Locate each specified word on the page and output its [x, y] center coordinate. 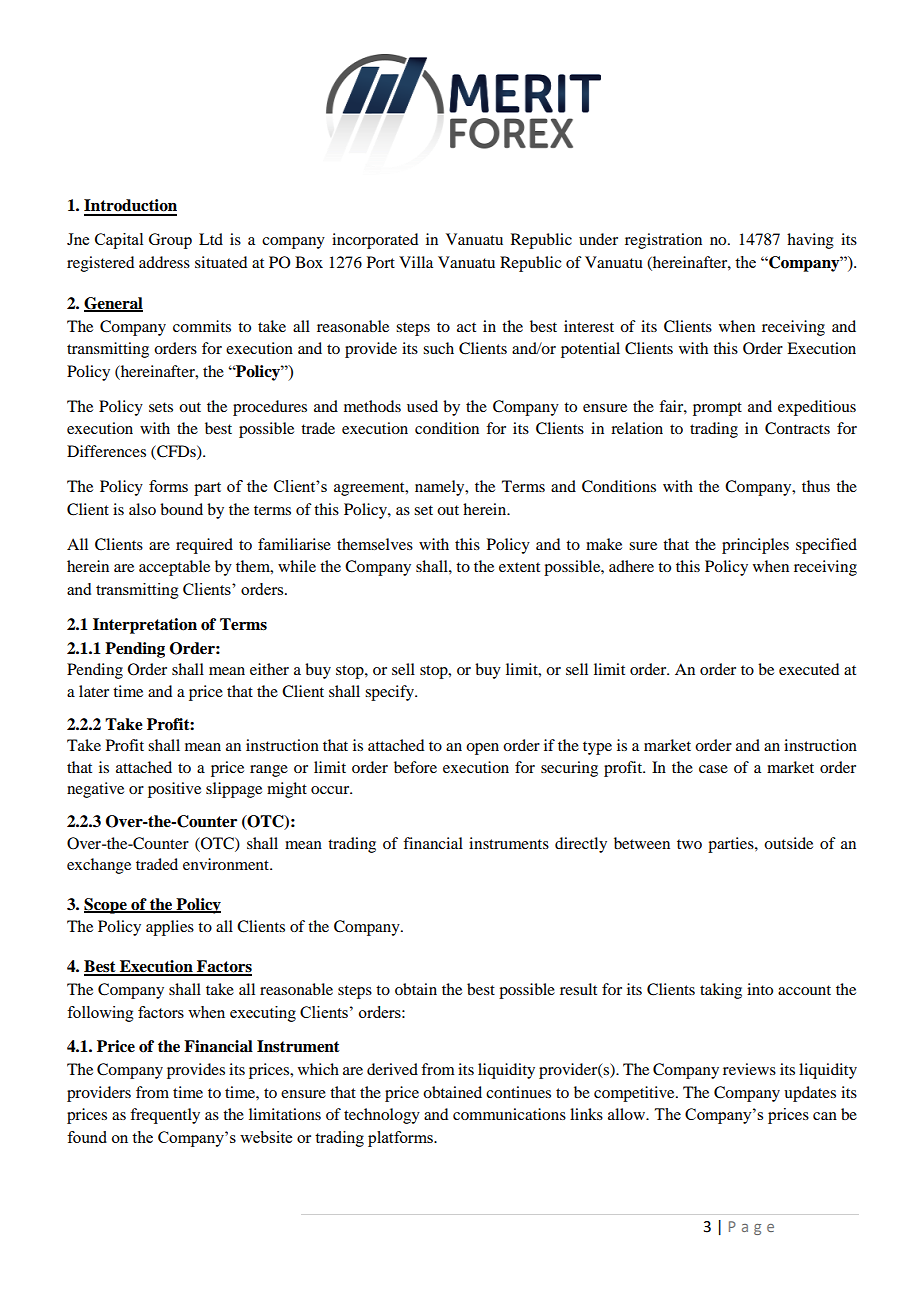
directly [581, 845]
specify [390, 693]
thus [816, 486]
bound [181, 509]
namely [441, 488]
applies [170, 928]
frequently [165, 1116]
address [164, 262]
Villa [416, 262]
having [810, 241]
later [94, 691]
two [689, 844]
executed [809, 669]
